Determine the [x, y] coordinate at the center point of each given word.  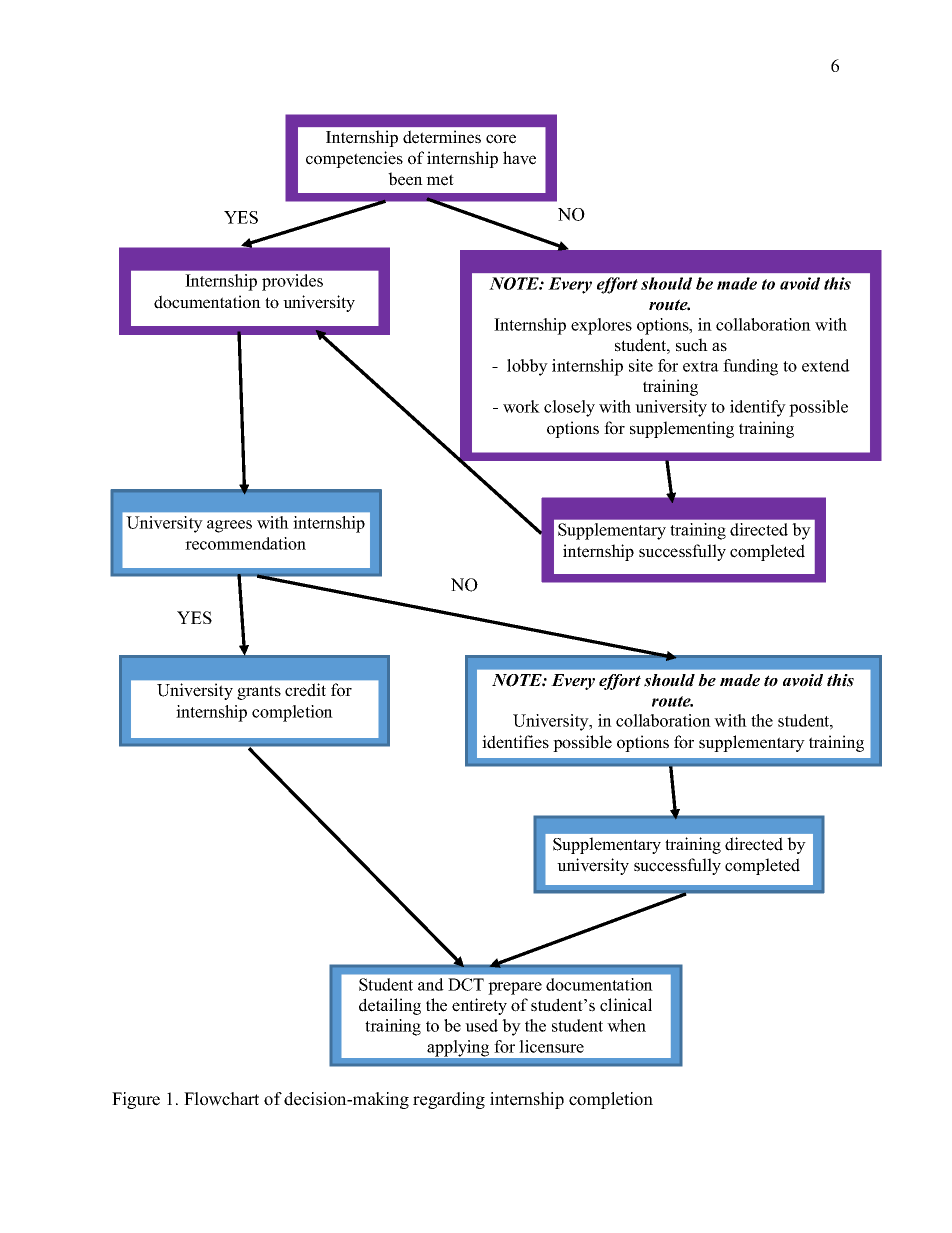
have [519, 158]
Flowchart [221, 1099]
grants [259, 692]
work [521, 406]
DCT [466, 984]
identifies [515, 742]
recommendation [245, 543]
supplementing [682, 429]
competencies [354, 159]
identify [758, 408]
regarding [449, 1100]
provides [292, 282]
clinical [626, 1005]
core [501, 139]
